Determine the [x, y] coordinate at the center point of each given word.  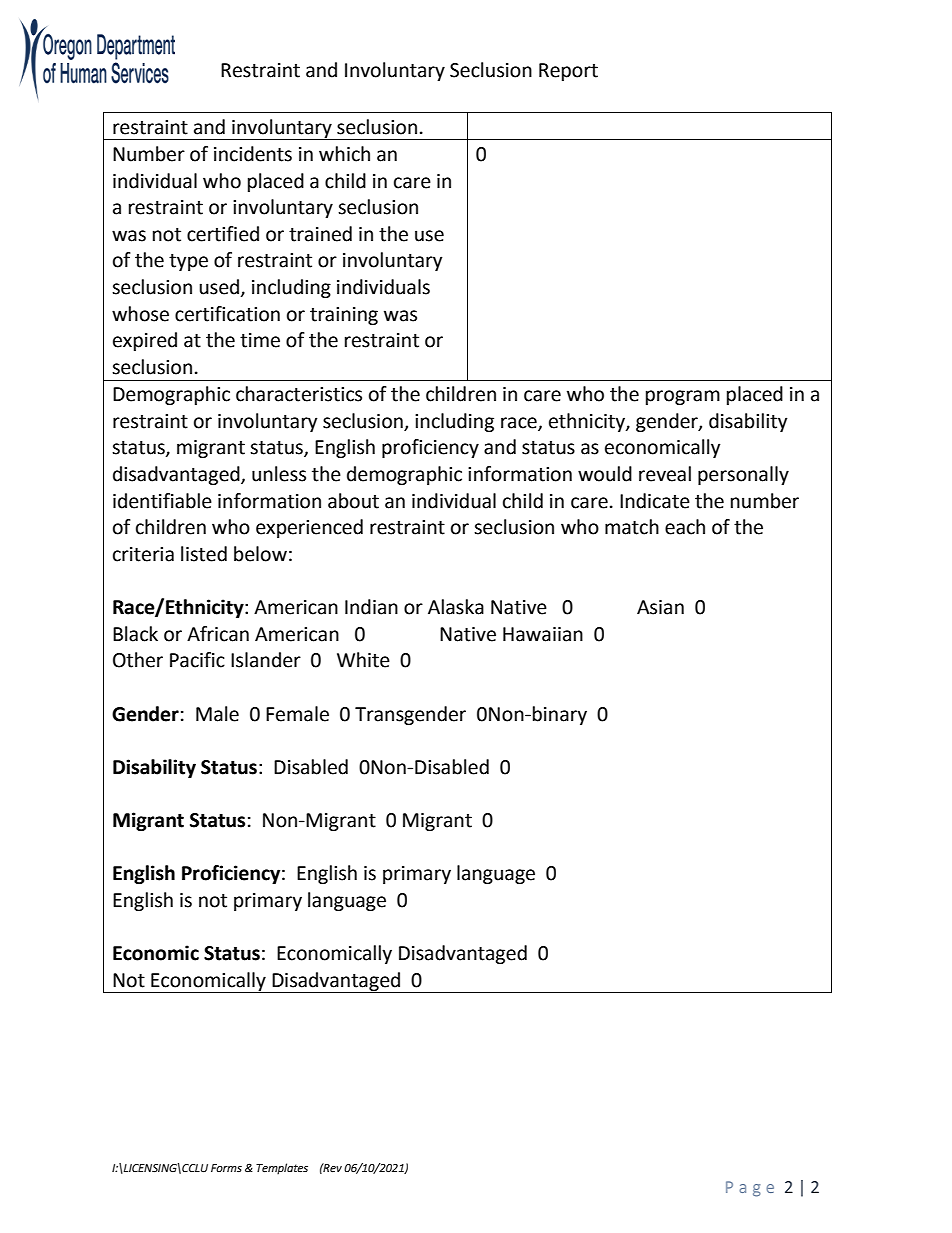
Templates [282, 1169]
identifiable [162, 501]
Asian [660, 607]
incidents [253, 154]
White [363, 660]
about [353, 501]
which [344, 154]
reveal [665, 474]
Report [568, 72]
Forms [226, 1168]
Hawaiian [543, 634]
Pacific [197, 660]
